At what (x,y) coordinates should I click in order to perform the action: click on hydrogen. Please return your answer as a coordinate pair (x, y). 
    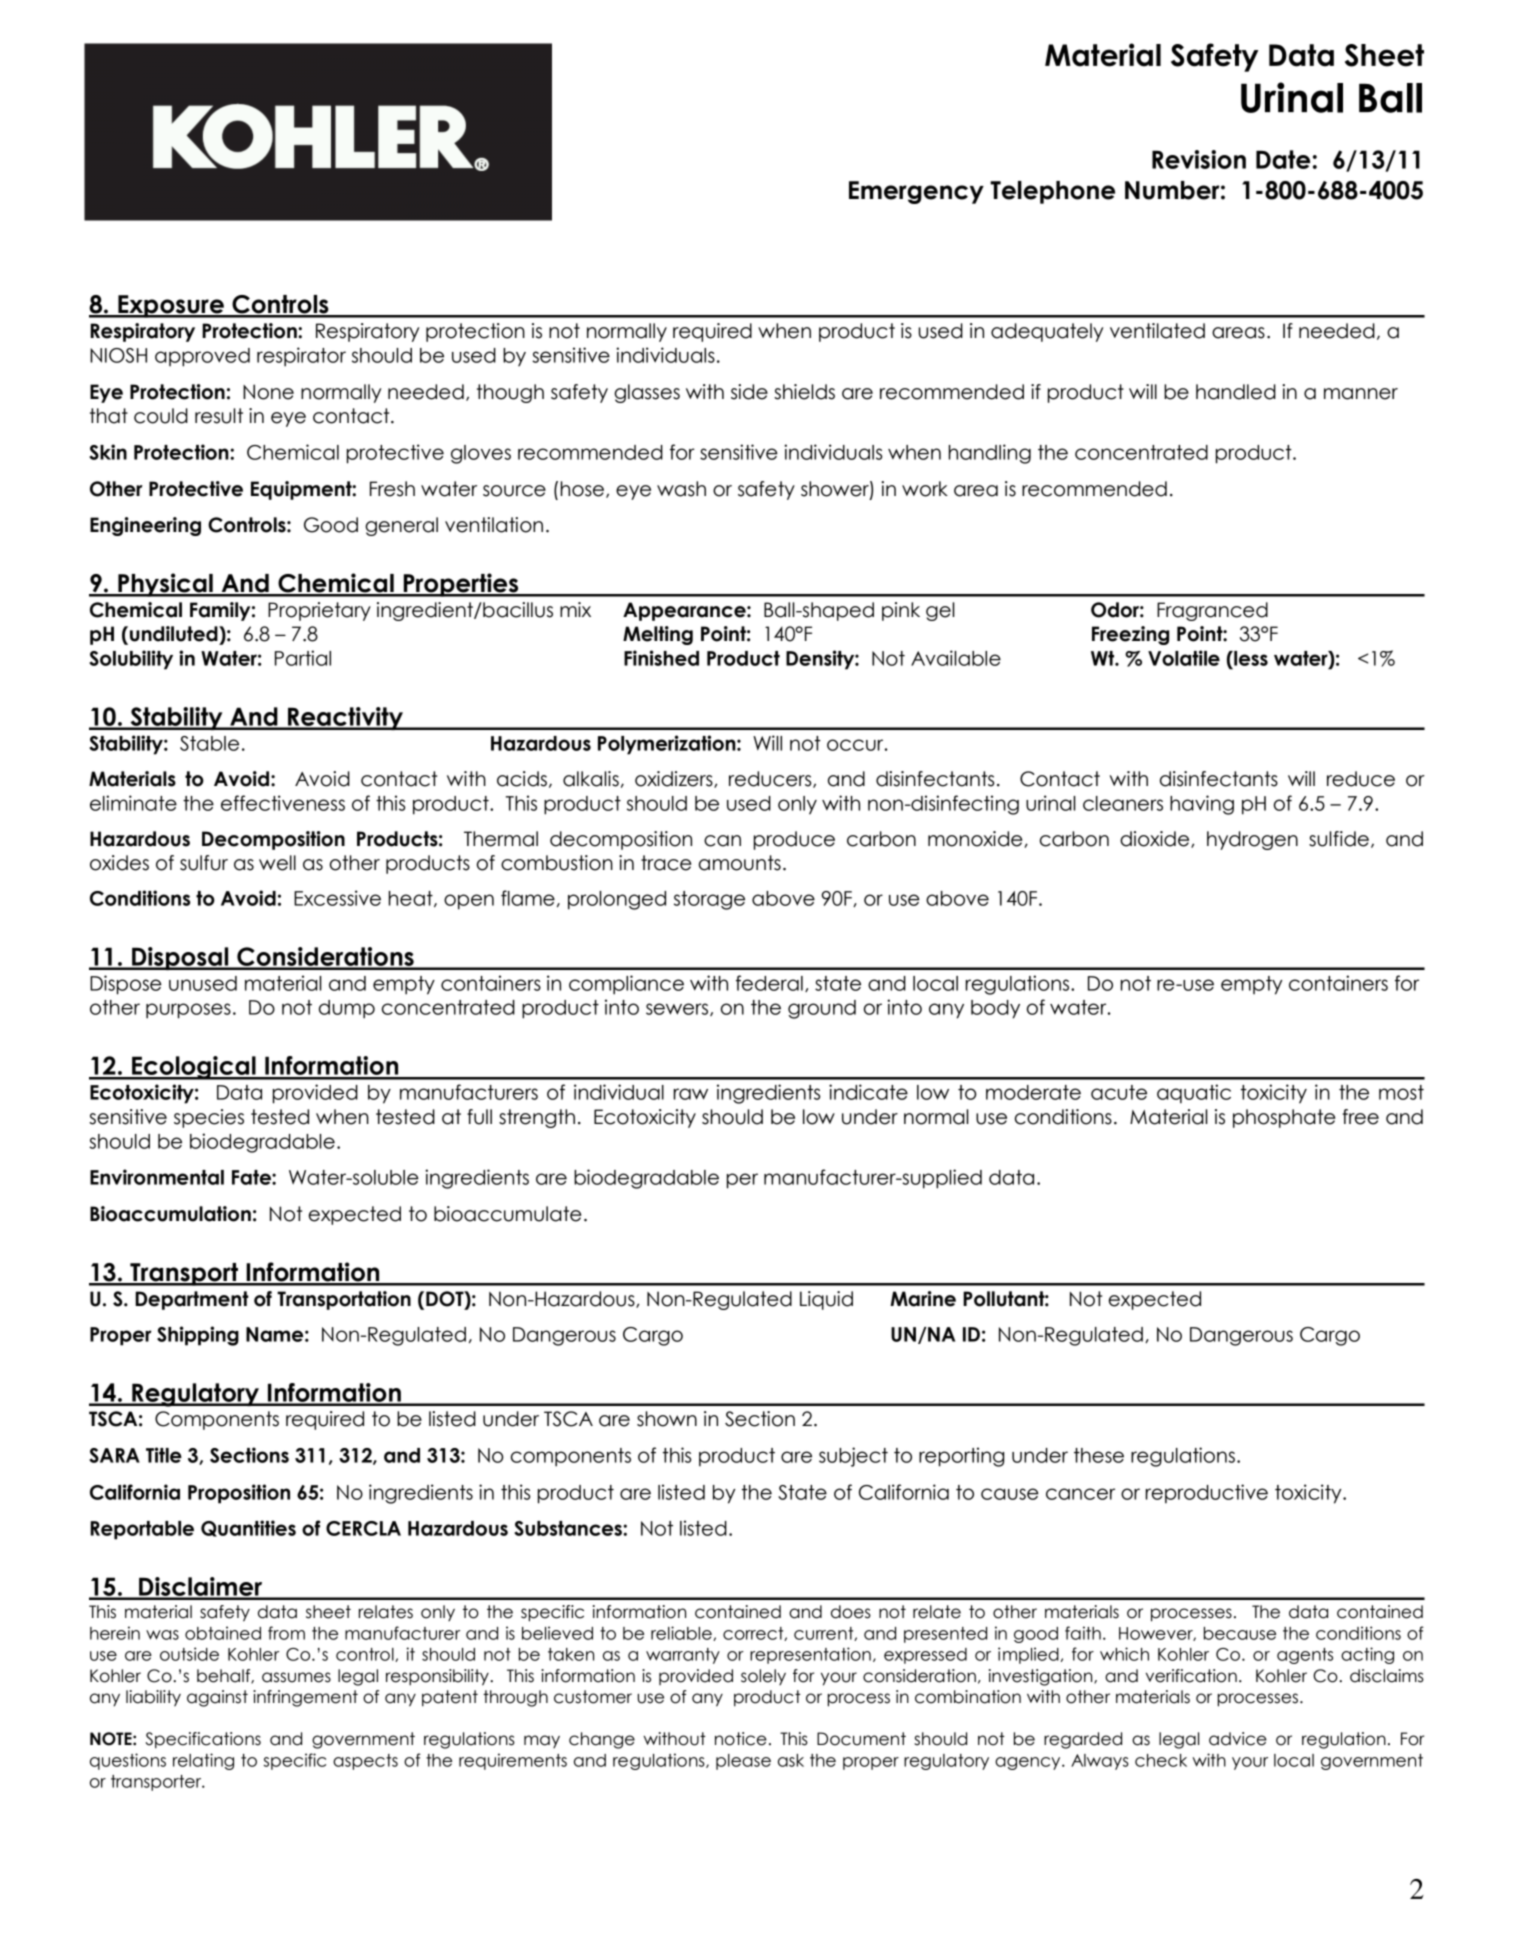
    Looking at the image, I should click on (1252, 840).
